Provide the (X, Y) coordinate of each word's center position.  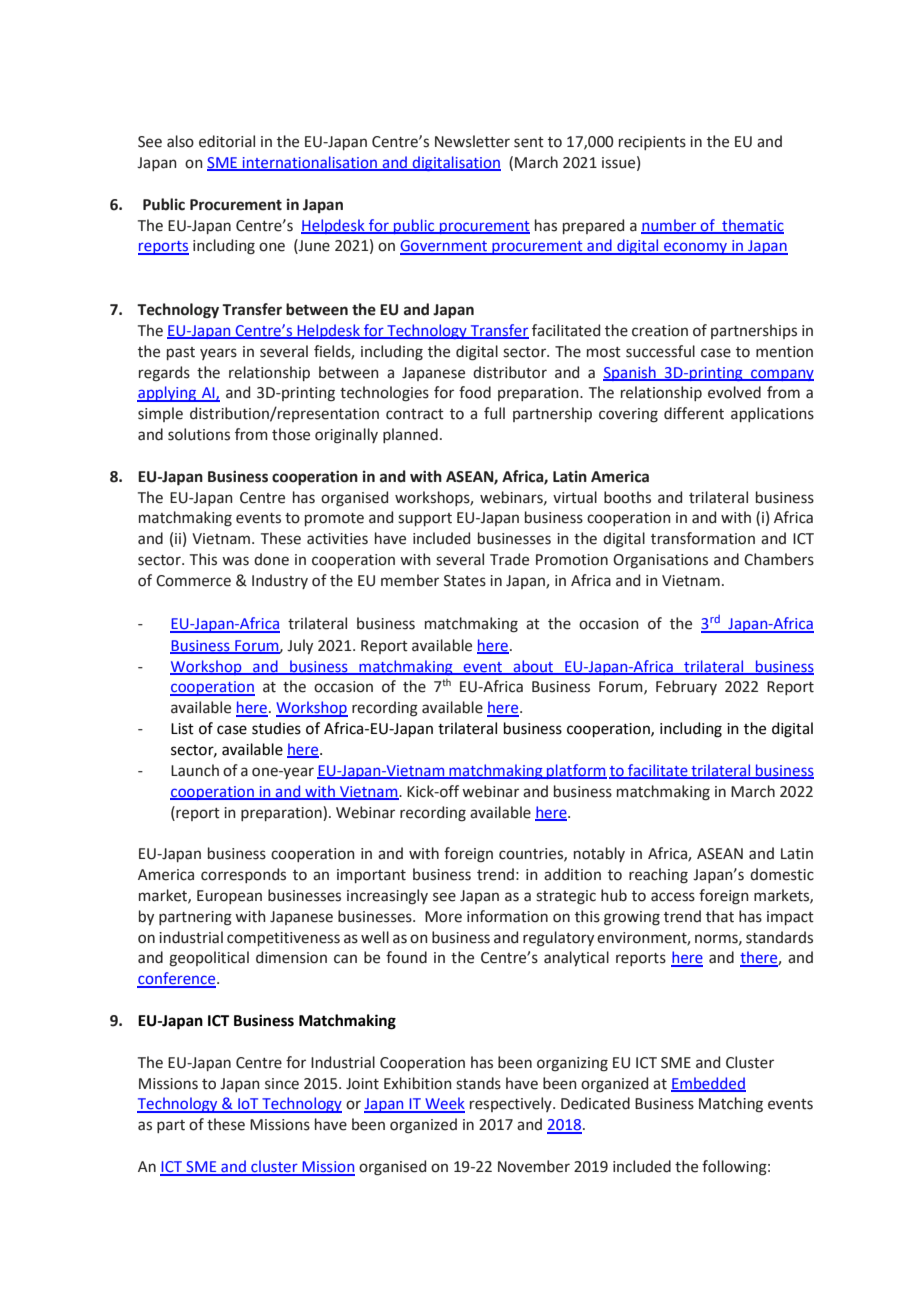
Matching (731, 1105)
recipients (652, 143)
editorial (227, 141)
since (282, 1084)
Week (444, 1104)
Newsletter (472, 141)
